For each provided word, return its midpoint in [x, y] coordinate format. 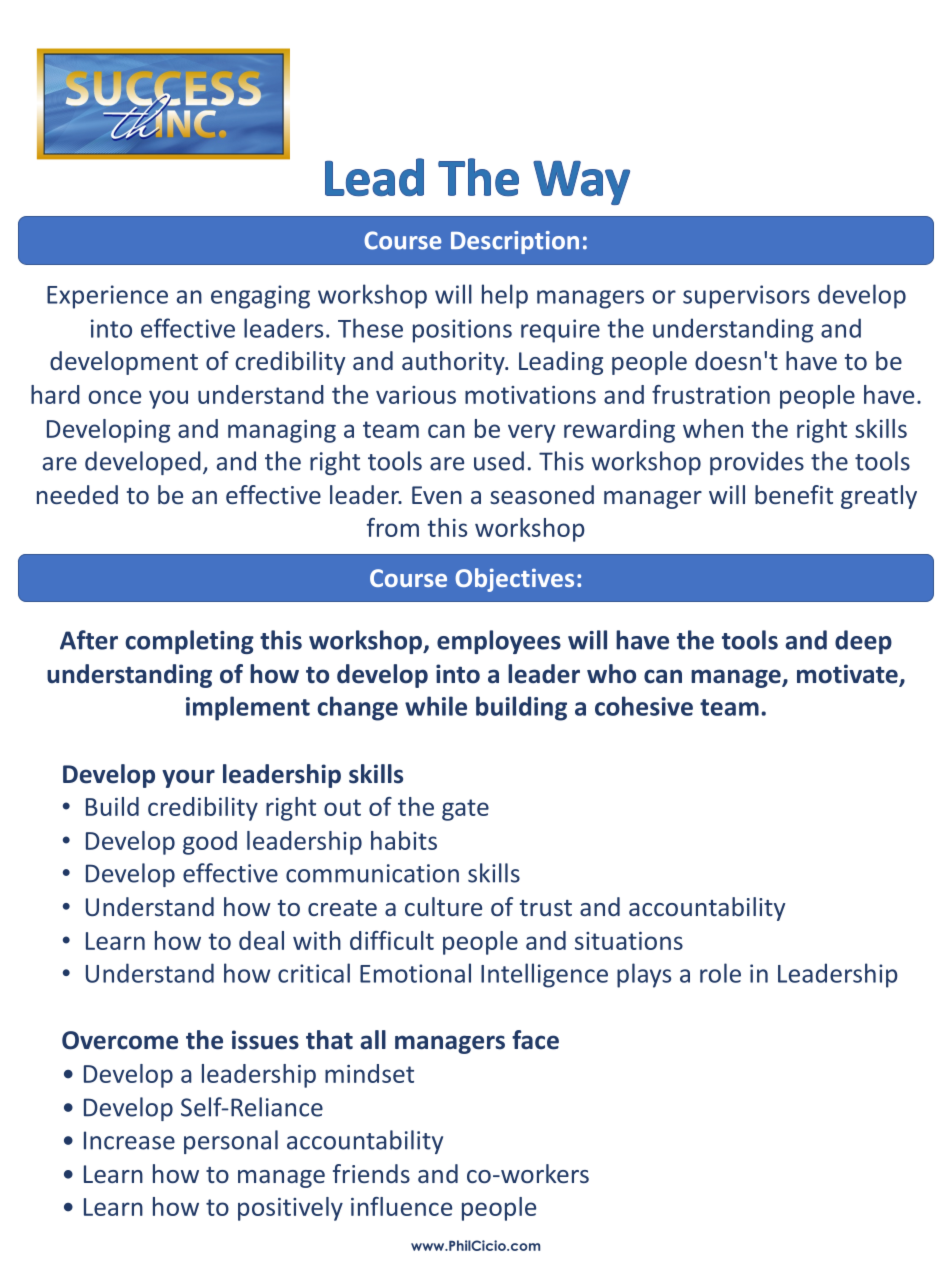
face [535, 1040]
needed [77, 494]
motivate [848, 675]
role [720, 973]
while [436, 706]
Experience [107, 297]
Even [437, 495]
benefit [794, 494]
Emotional [415, 973]
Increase [129, 1140]
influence [401, 1206]
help [505, 296]
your [188, 778]
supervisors [746, 297]
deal [261, 940]
